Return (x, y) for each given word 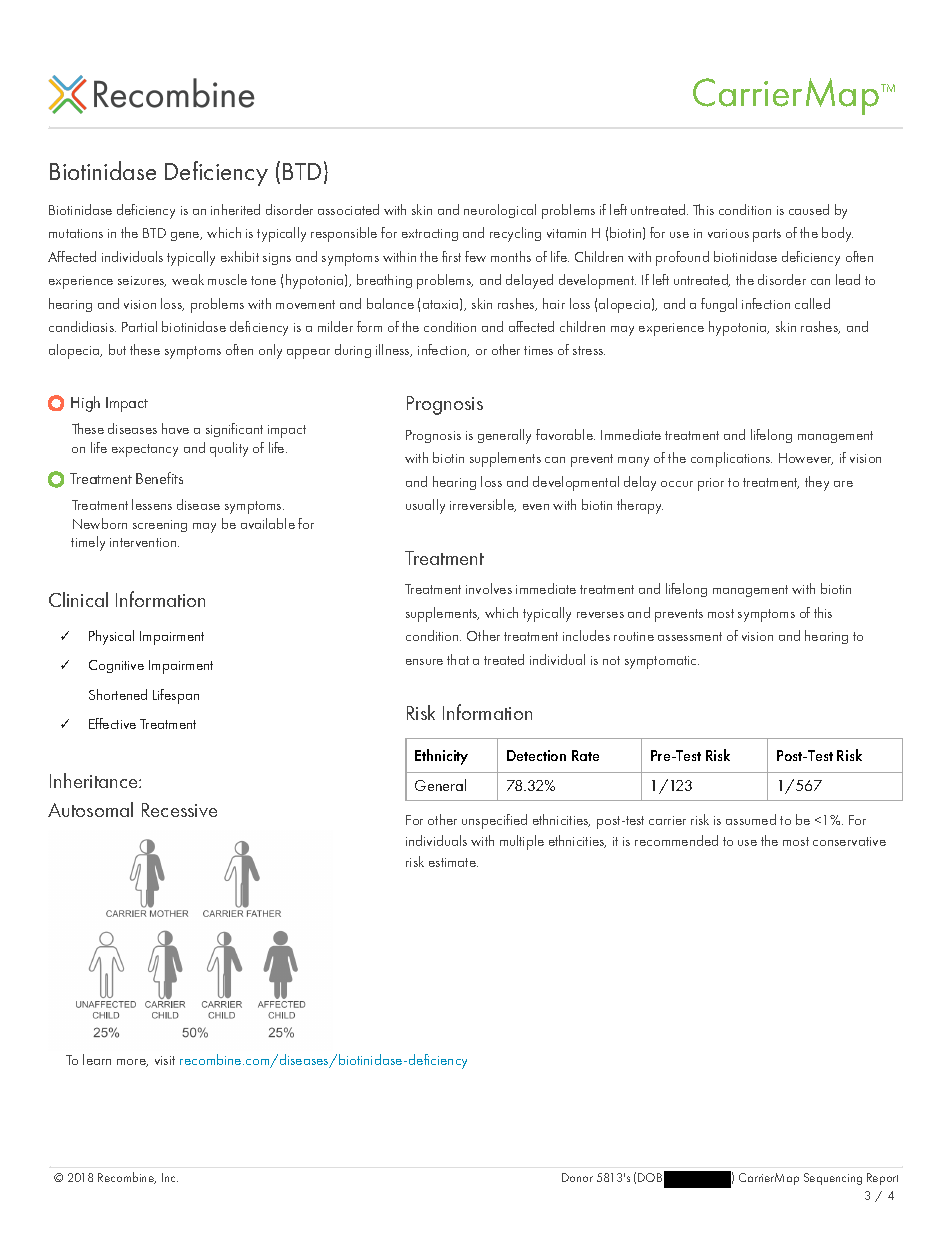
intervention (144, 542)
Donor (577, 1177)
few (475, 256)
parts (767, 235)
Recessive (179, 810)
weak (188, 279)
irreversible (483, 505)
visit (165, 1060)
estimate (453, 862)
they (817, 483)
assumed (751, 819)
